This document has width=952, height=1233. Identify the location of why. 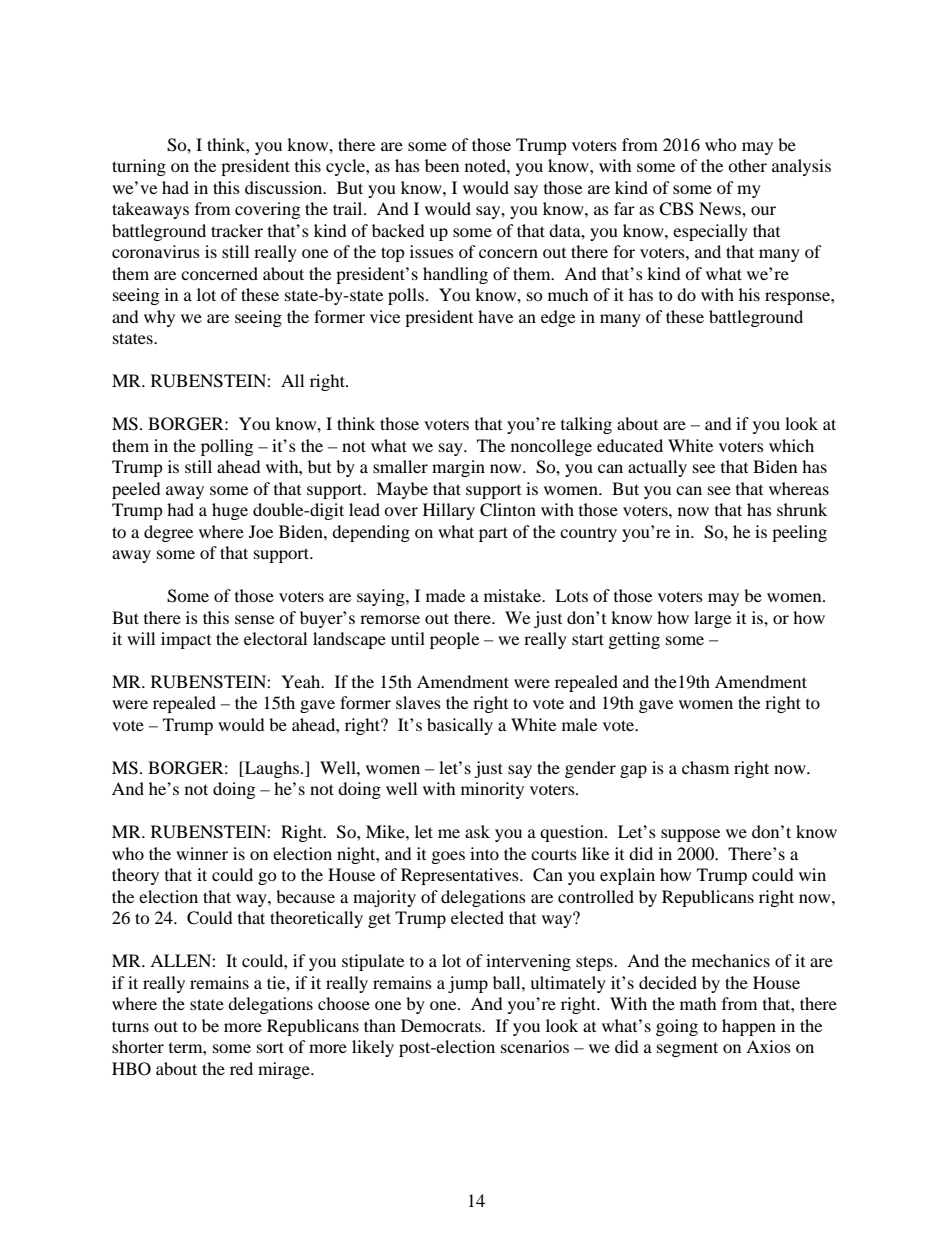
(159, 318).
